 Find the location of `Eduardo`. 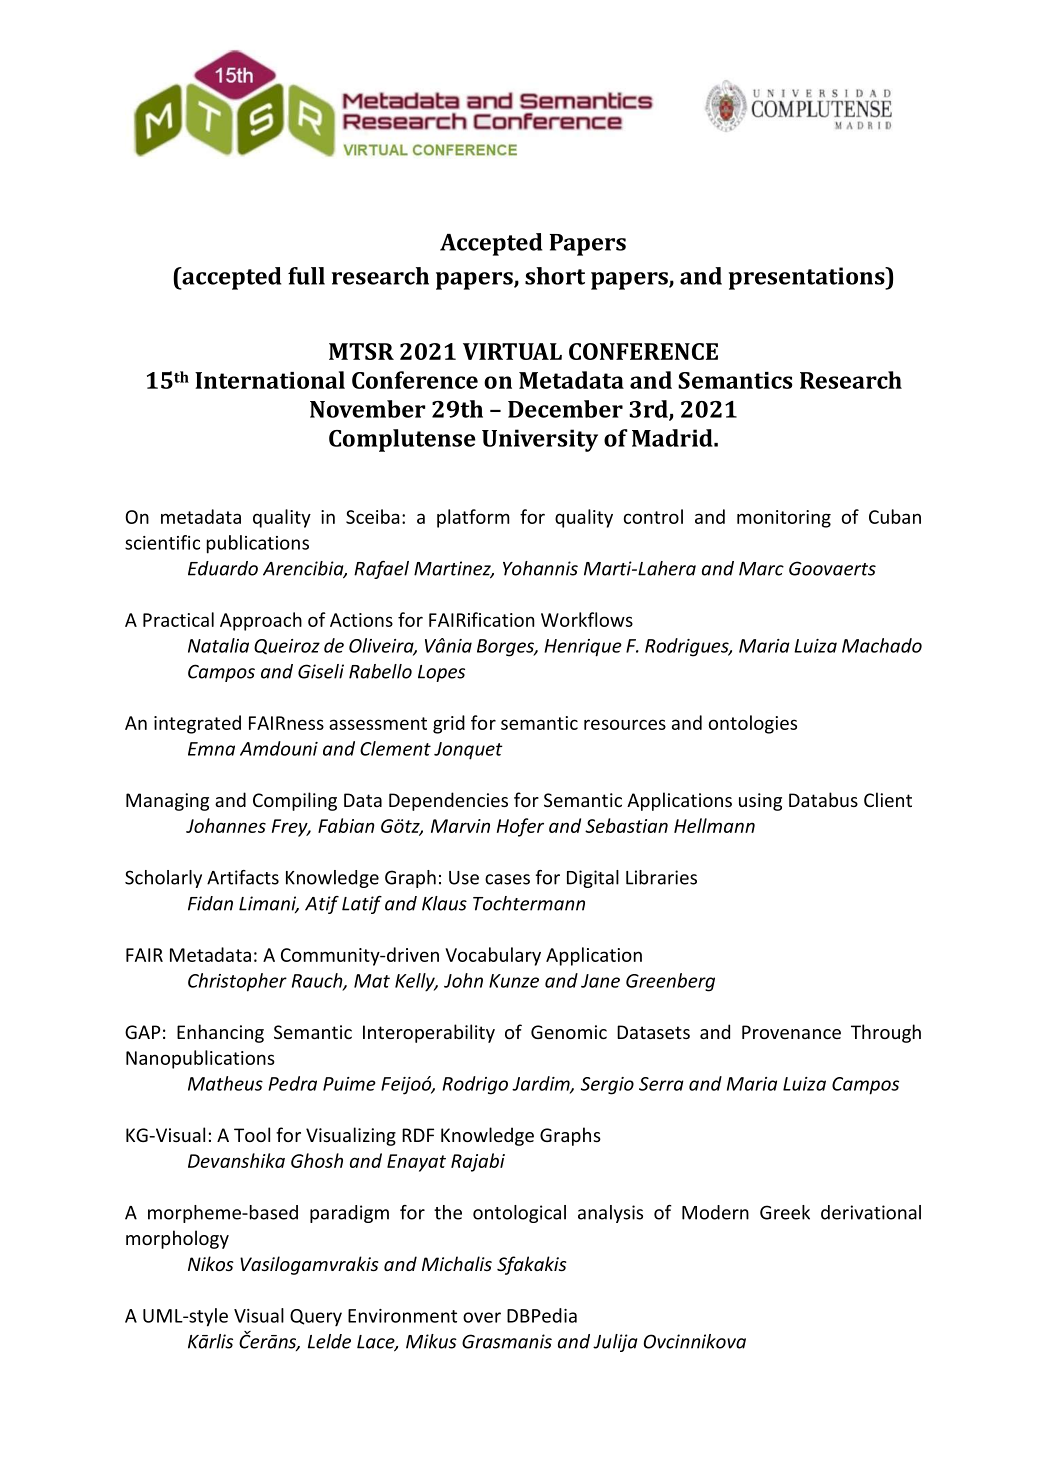

Eduardo is located at coordinates (223, 568).
